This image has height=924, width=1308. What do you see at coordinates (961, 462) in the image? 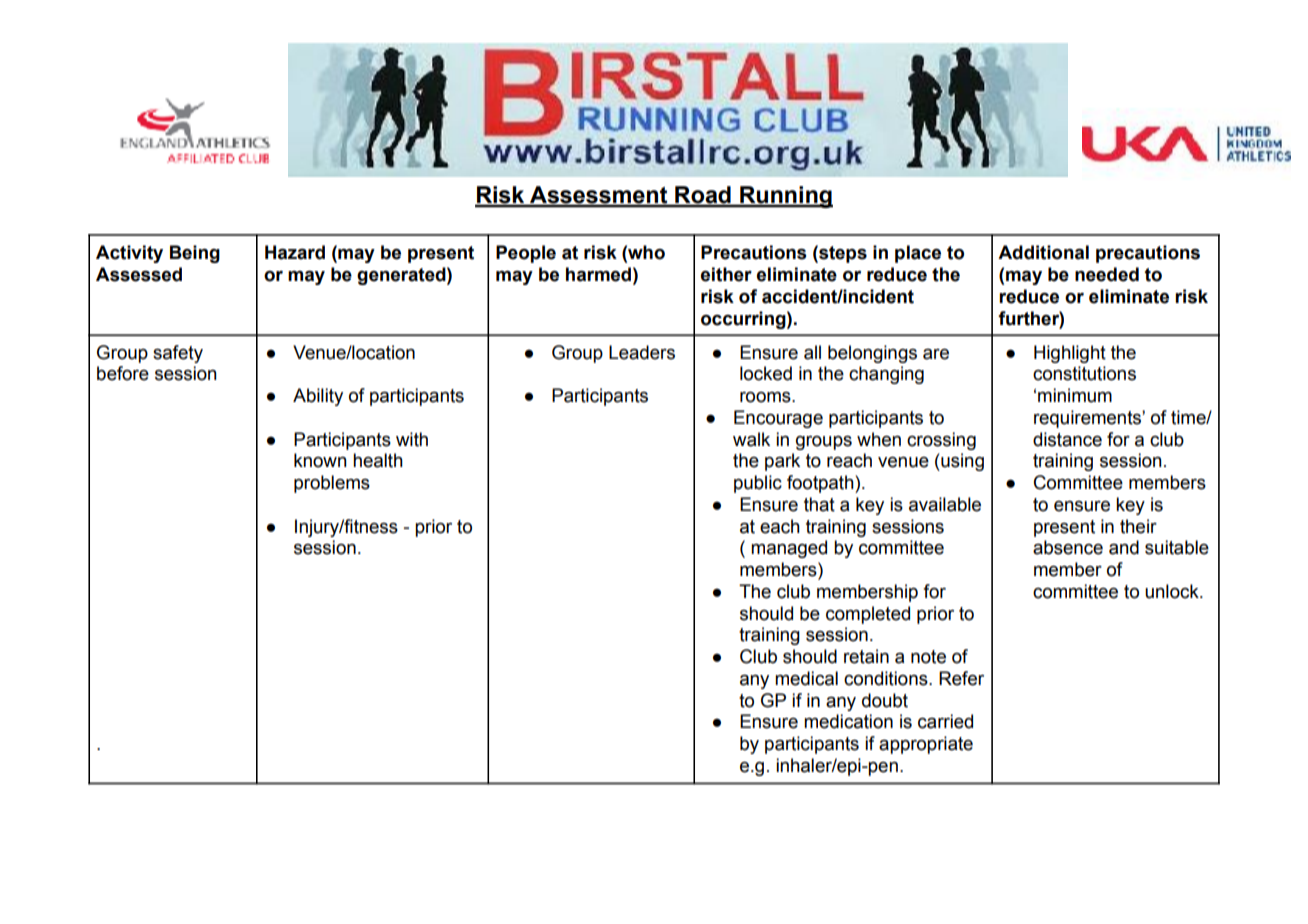
I see `using` at bounding box center [961, 462].
